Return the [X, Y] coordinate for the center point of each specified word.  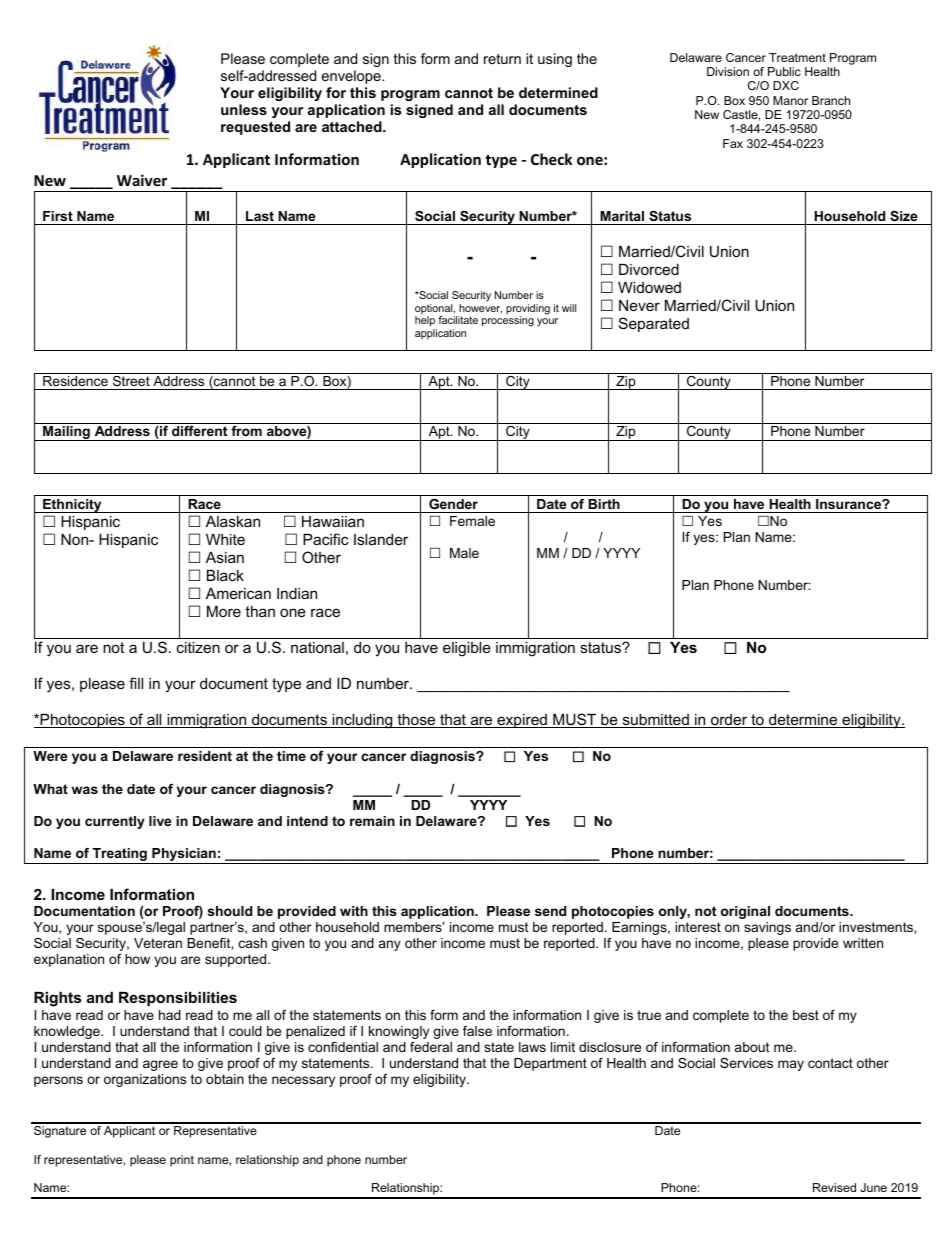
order [729, 721]
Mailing [66, 433]
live [160, 821]
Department [550, 1064]
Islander [381, 539]
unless [244, 109]
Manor [790, 100]
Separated [654, 324]
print [182, 1161]
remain [372, 821]
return [502, 59]
